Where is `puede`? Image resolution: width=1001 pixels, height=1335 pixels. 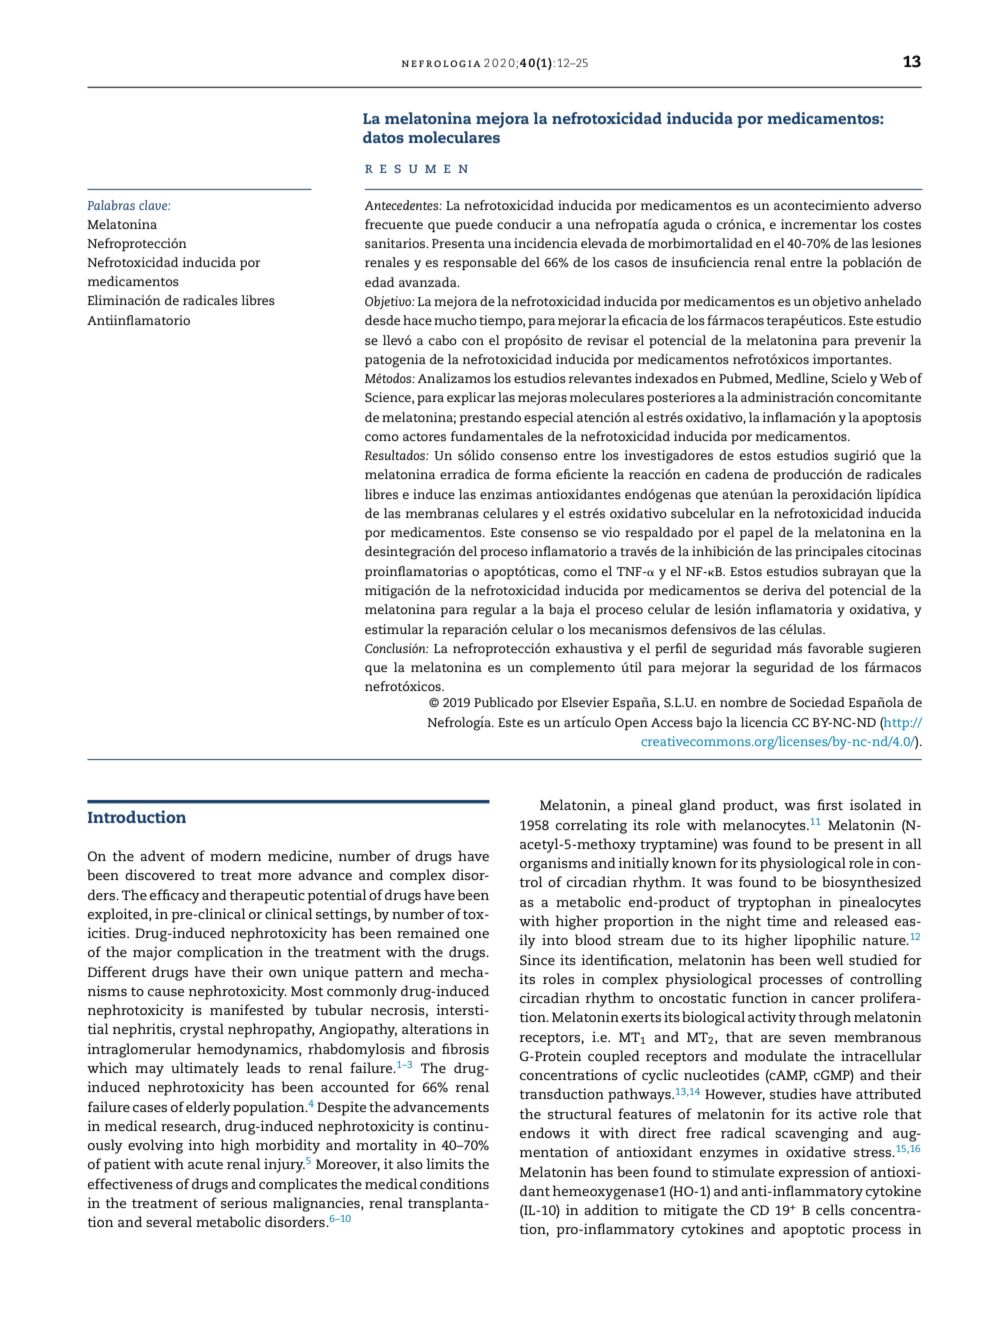 puede is located at coordinates (474, 225).
